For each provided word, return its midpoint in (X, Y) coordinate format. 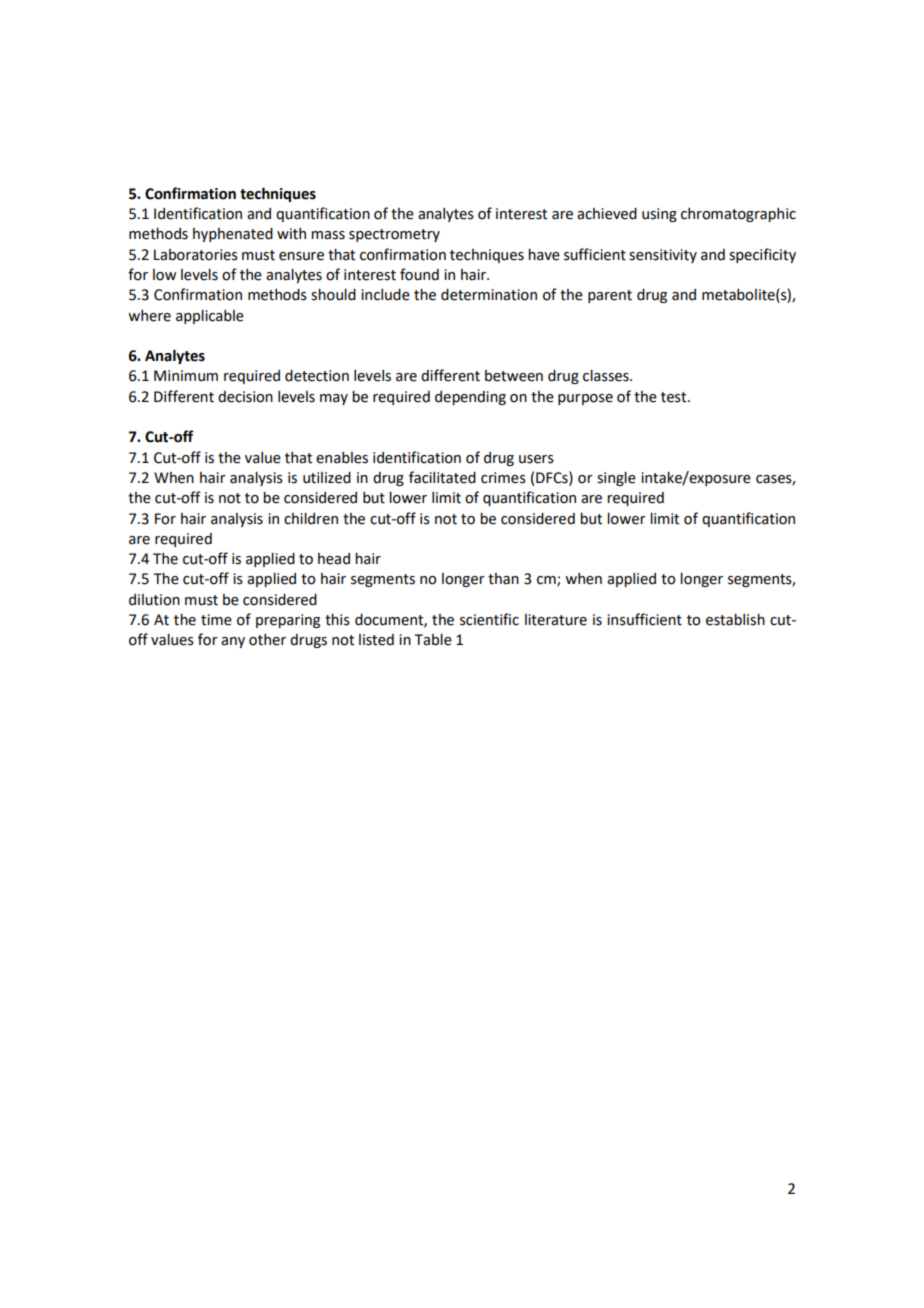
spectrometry (394, 235)
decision (245, 397)
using (659, 215)
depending (470, 398)
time (216, 620)
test (675, 397)
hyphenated (233, 235)
